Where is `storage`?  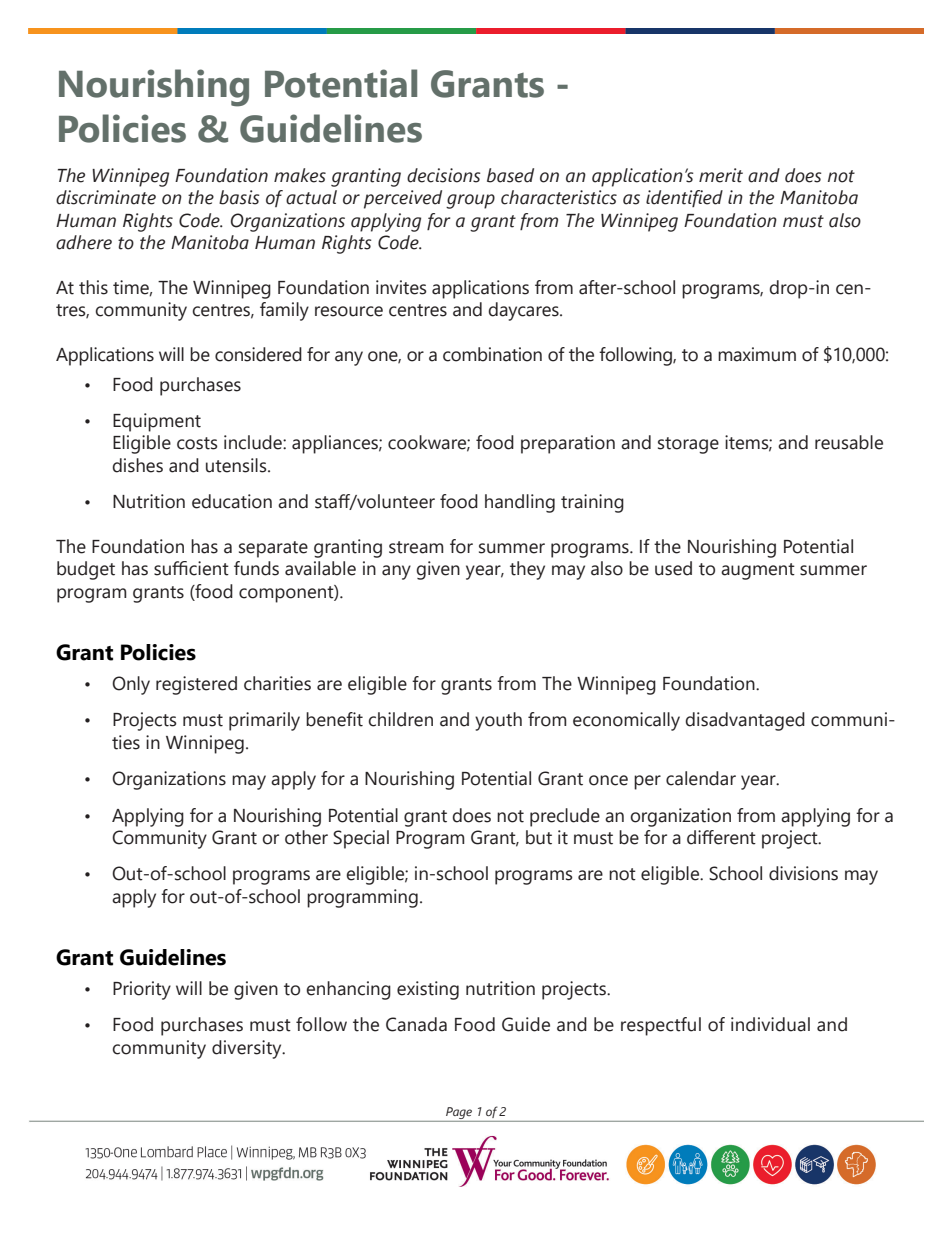
storage is located at coordinates (688, 445).
